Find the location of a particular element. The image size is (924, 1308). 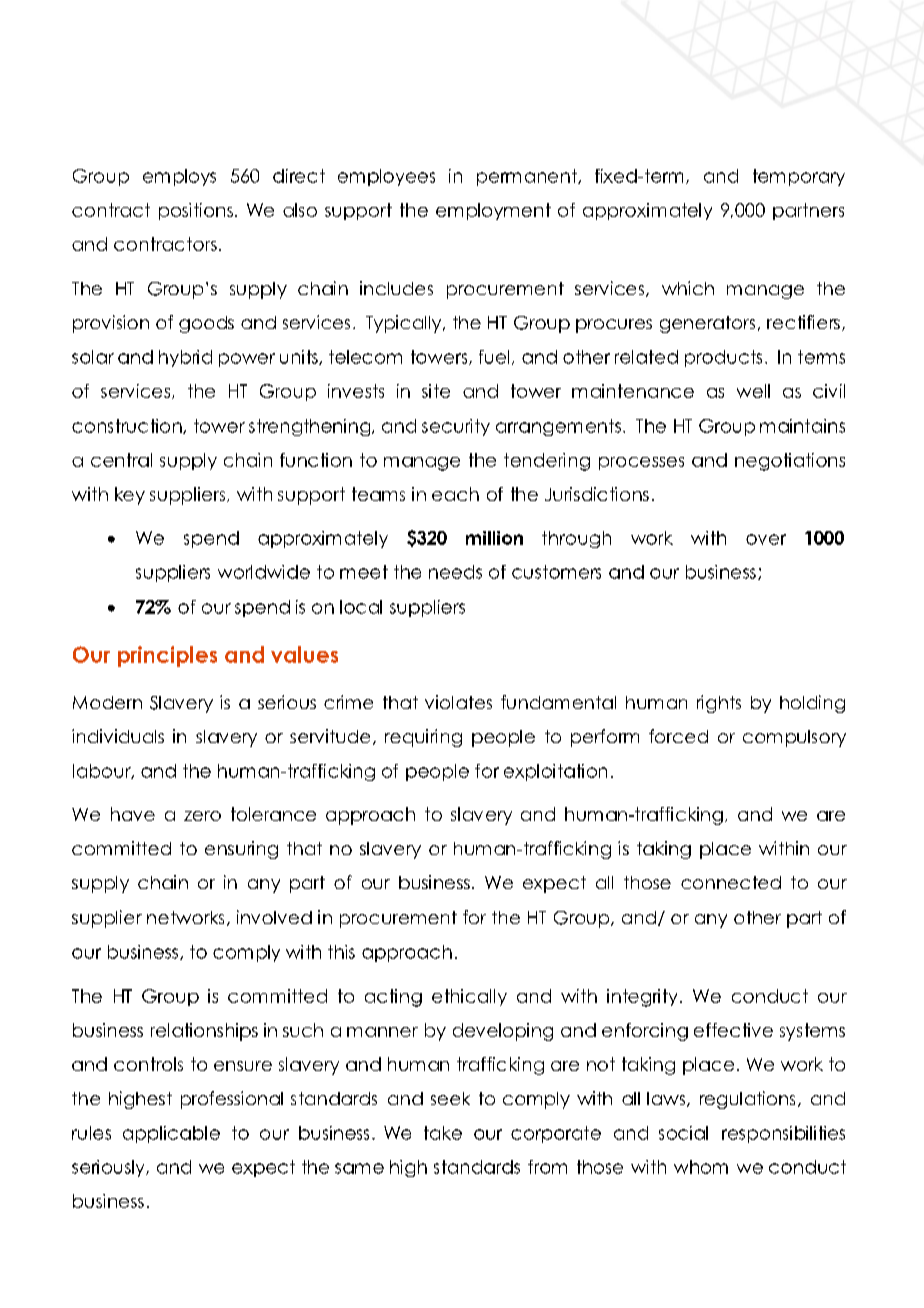

rights is located at coordinates (719, 704).
